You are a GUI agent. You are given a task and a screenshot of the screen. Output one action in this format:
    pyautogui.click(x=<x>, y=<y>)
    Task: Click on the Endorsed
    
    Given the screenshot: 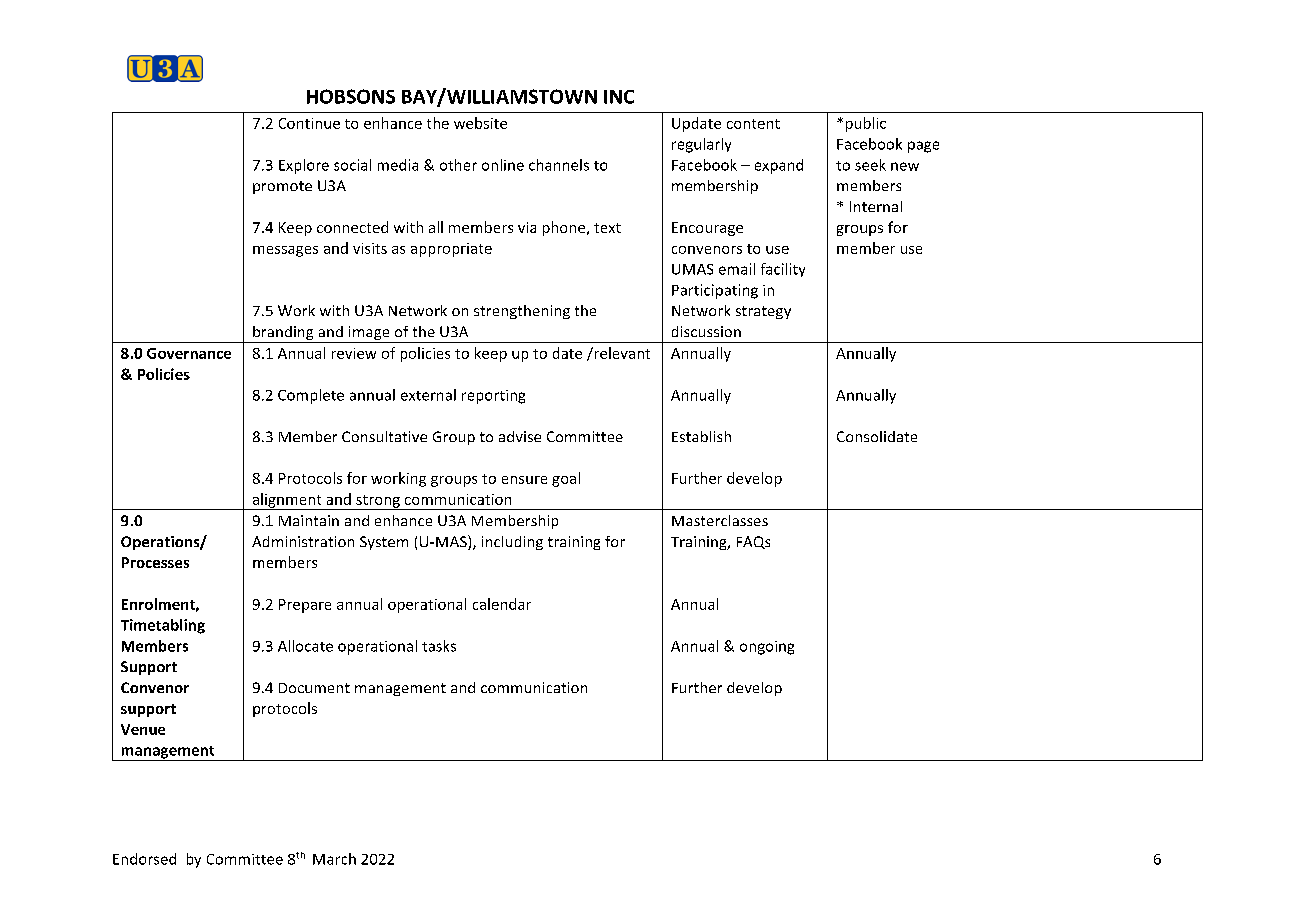 What is the action you would take?
    pyautogui.click(x=144, y=859)
